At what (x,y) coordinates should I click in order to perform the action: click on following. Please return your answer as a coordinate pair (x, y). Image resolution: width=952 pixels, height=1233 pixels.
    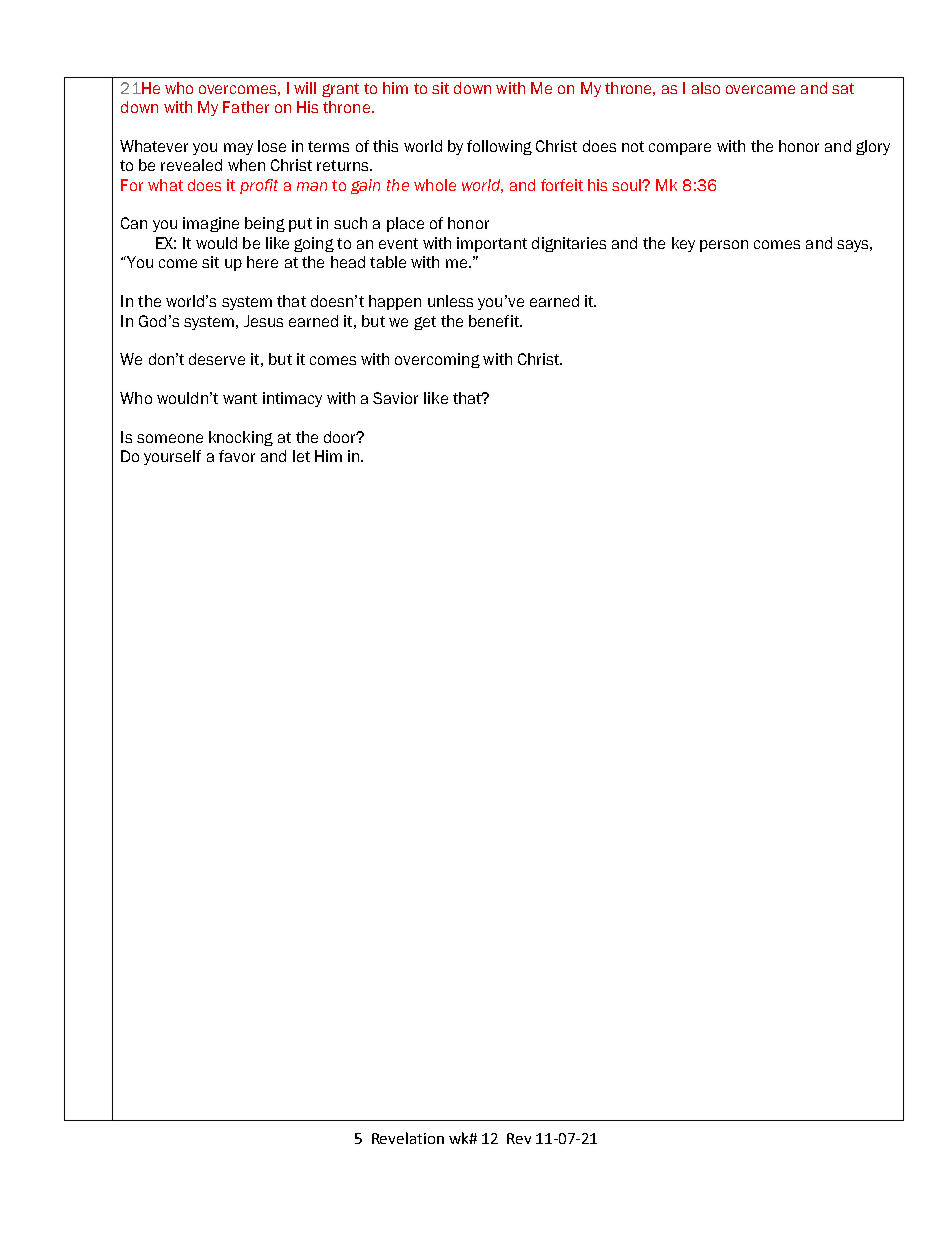
    Looking at the image, I should click on (499, 147).
